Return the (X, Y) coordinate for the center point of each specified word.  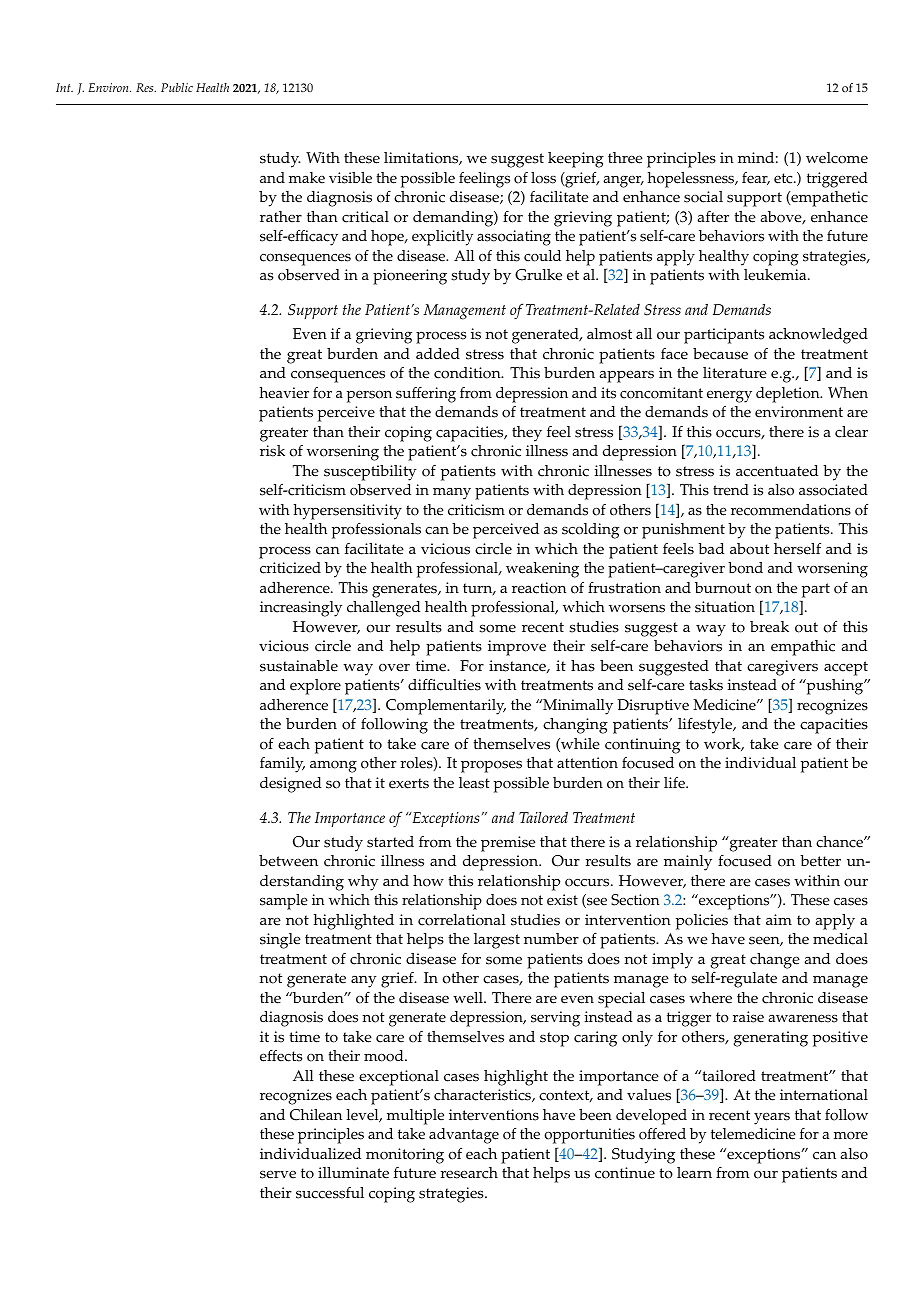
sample (284, 902)
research (469, 1173)
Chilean (316, 1115)
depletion (789, 395)
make (307, 178)
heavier (284, 393)
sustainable (299, 666)
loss (543, 178)
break (769, 627)
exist (562, 900)
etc (784, 178)
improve (517, 648)
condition (468, 373)
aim (779, 919)
